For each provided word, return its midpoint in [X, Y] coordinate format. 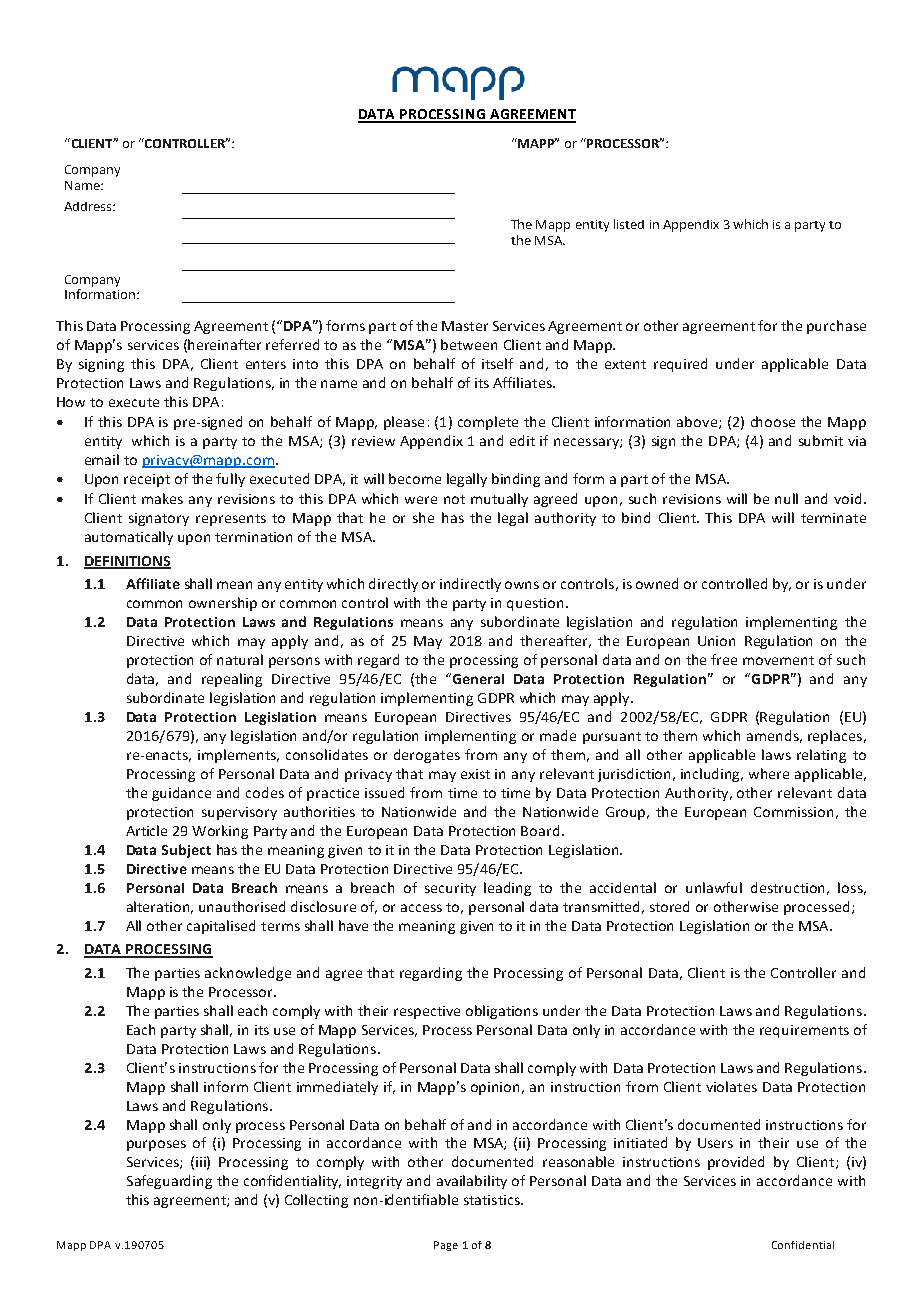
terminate [833, 518]
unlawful [714, 887]
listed [629, 224]
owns [522, 585]
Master [465, 326]
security [450, 889]
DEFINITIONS [127, 562]
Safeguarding [169, 1182]
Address [89, 206]
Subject [186, 851]
